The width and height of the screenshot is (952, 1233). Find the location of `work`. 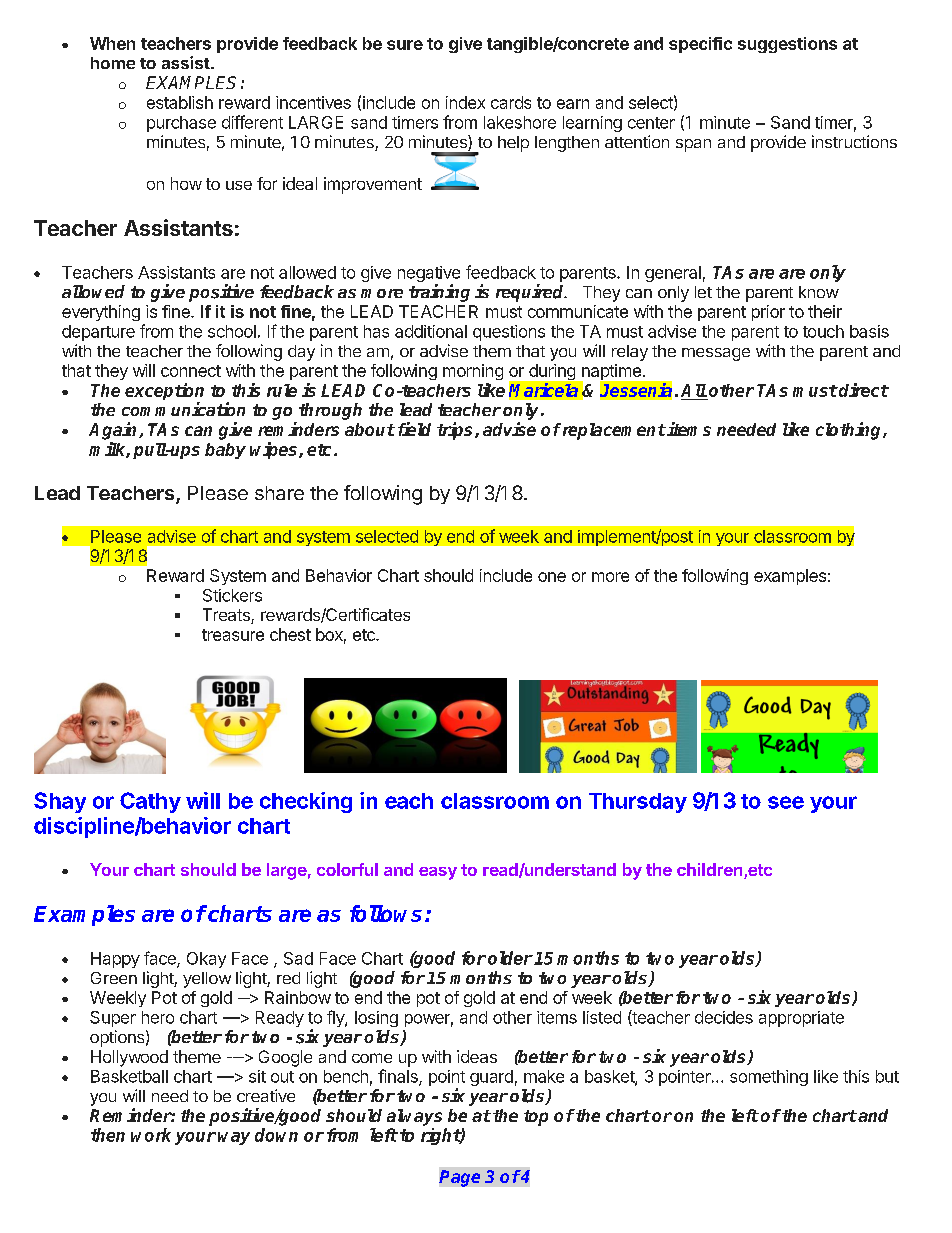

work is located at coordinates (151, 1135).
